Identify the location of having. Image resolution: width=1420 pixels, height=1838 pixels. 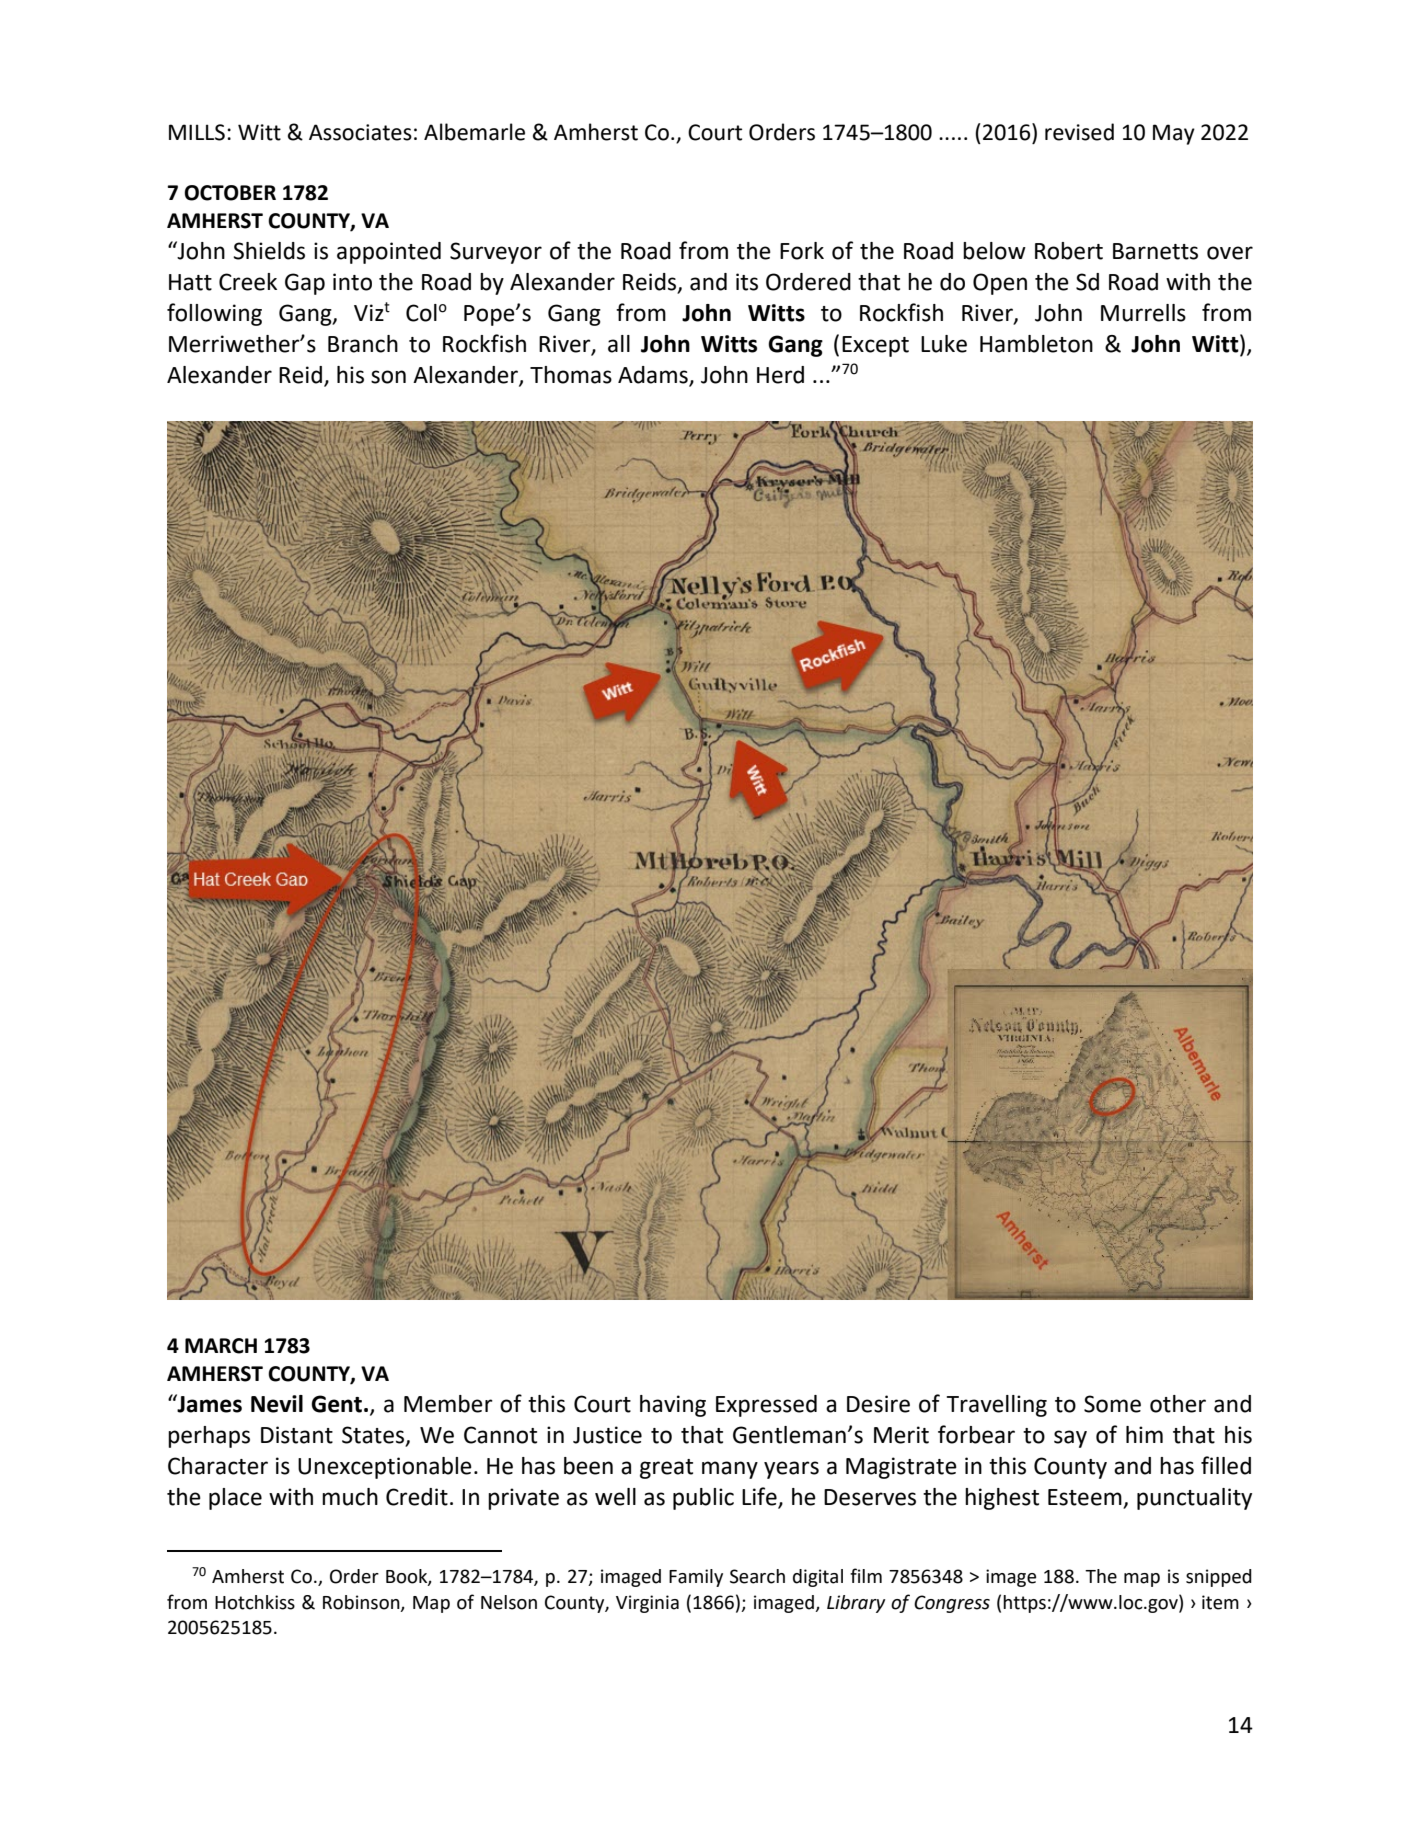
(673, 1406).
